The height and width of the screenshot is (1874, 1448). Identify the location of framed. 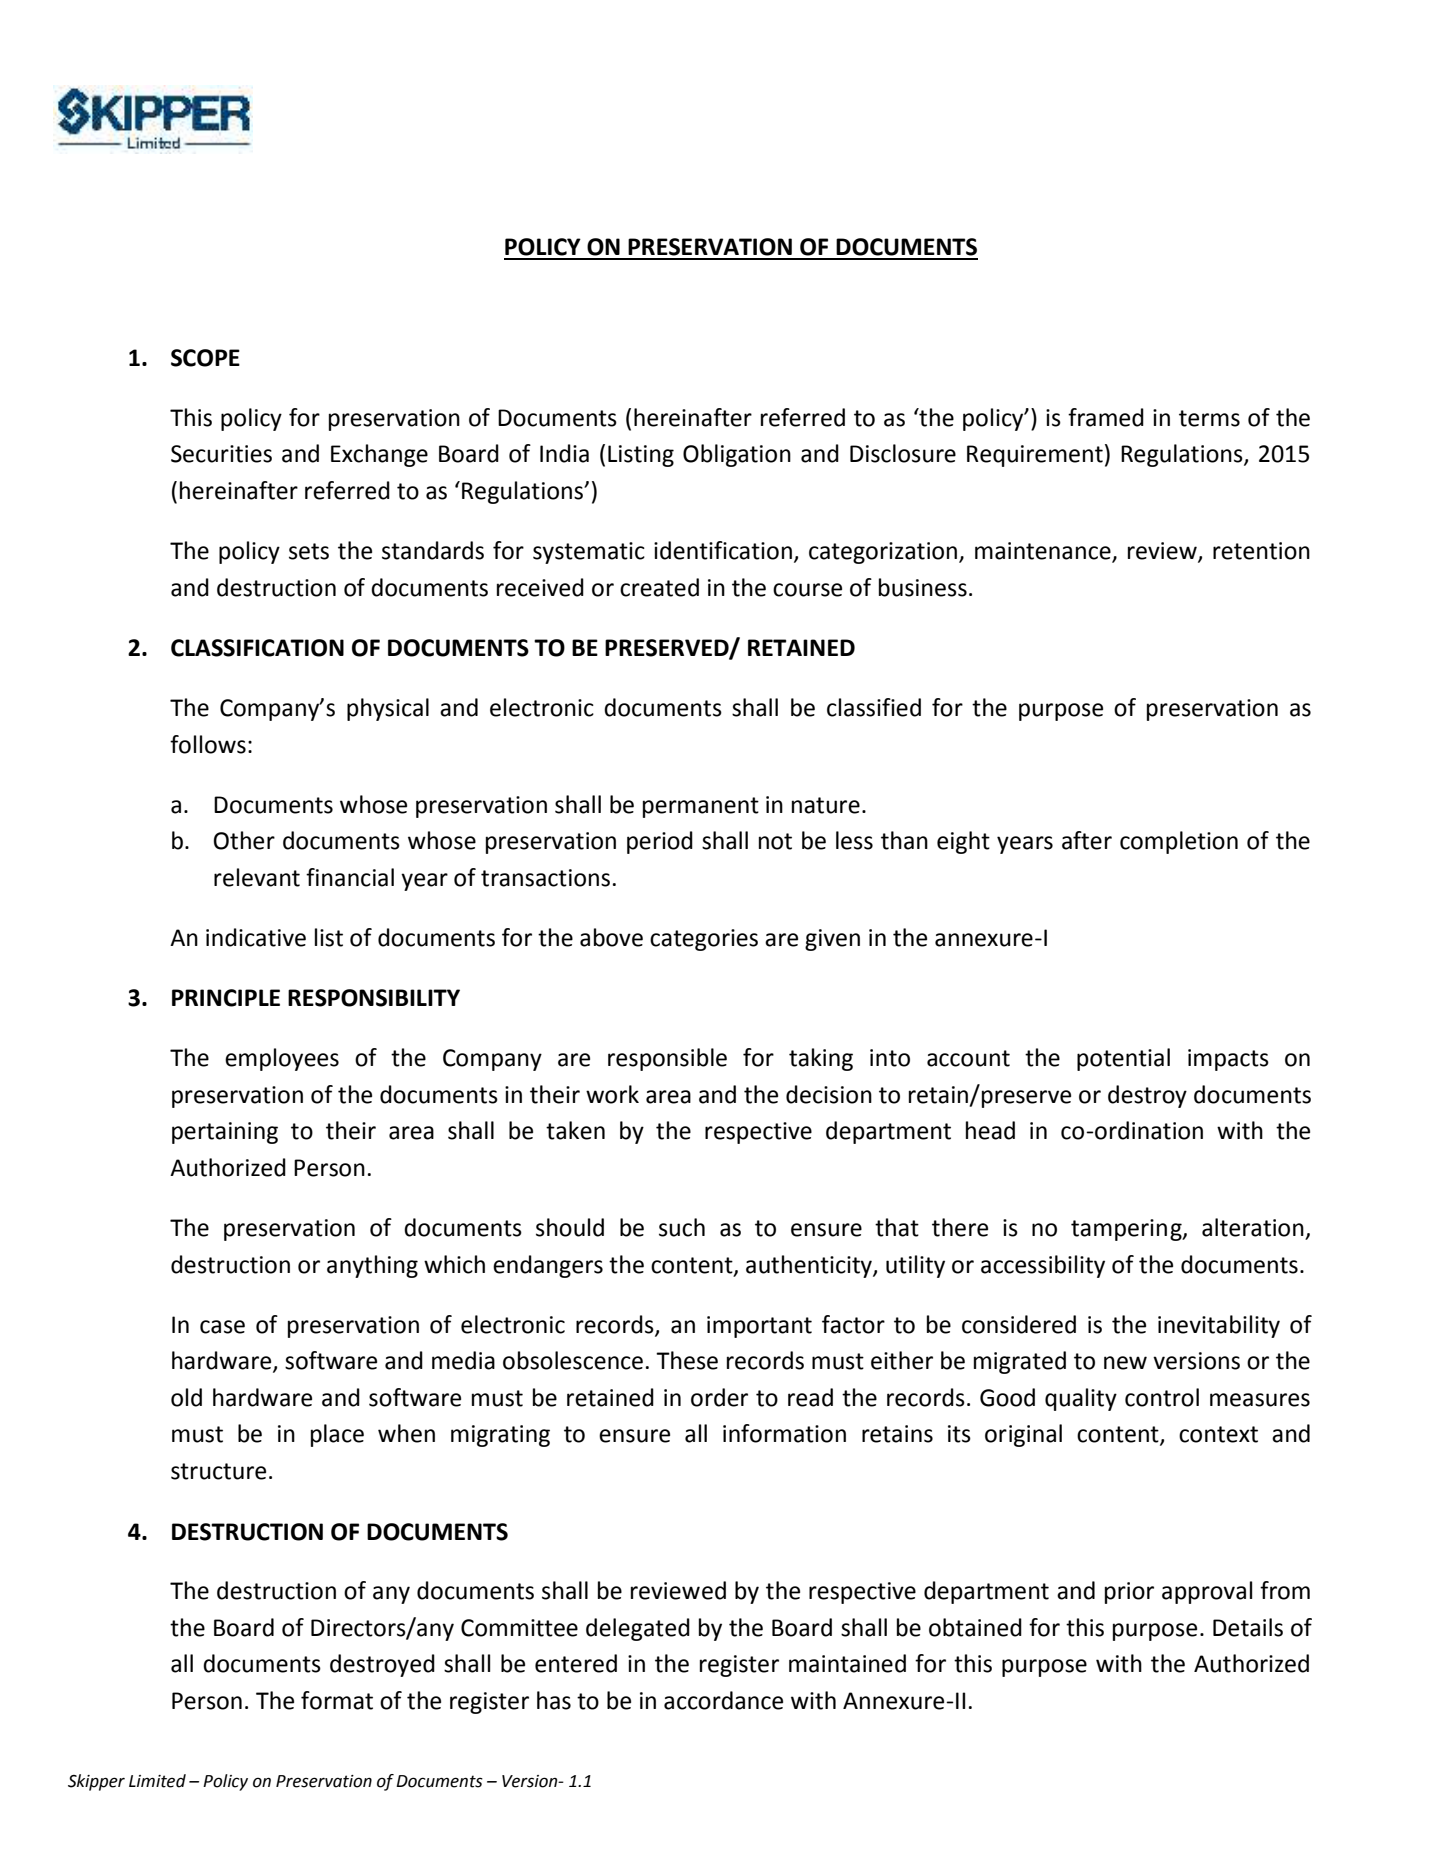
(1106, 417).
